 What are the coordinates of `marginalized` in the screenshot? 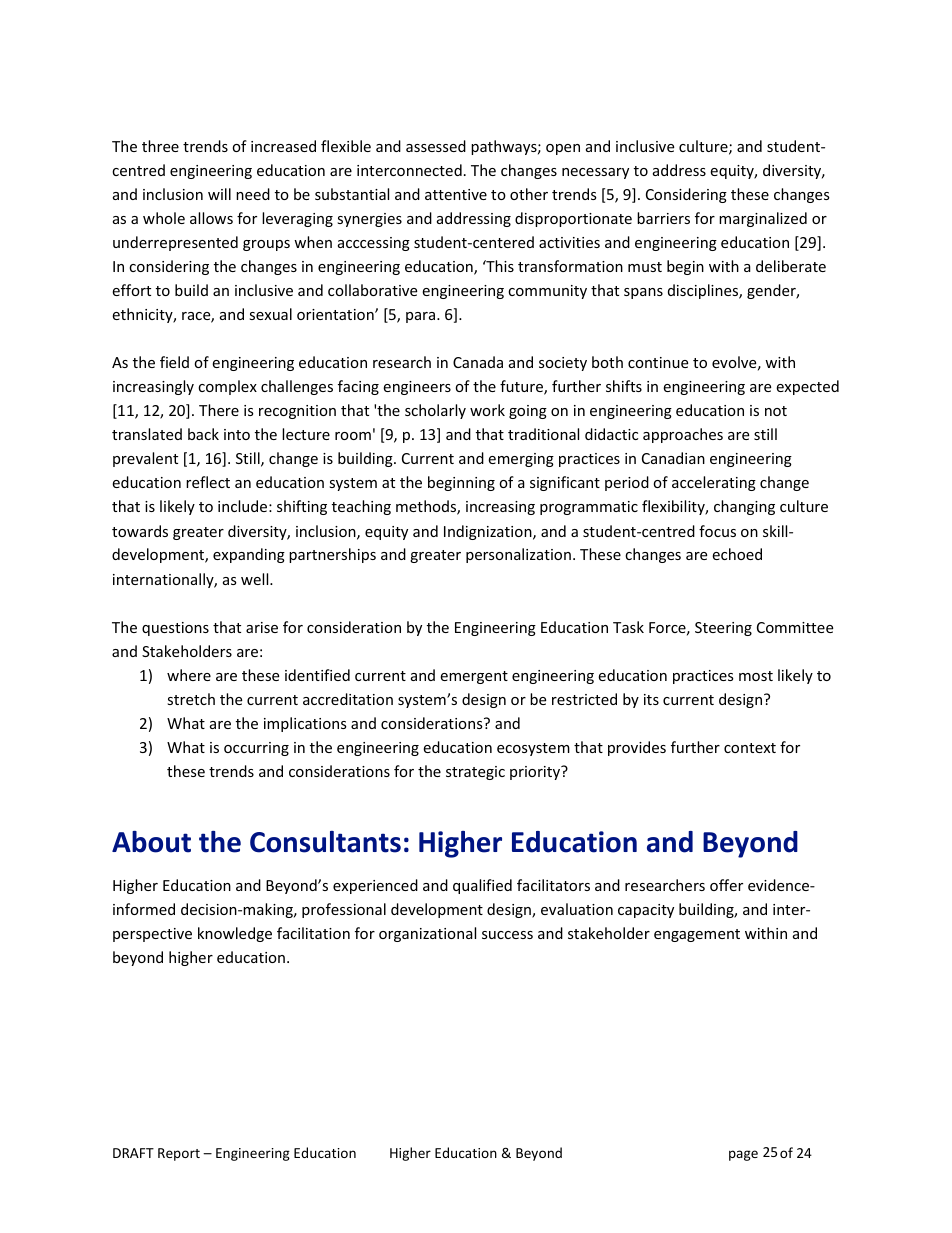 It's located at (763, 219).
